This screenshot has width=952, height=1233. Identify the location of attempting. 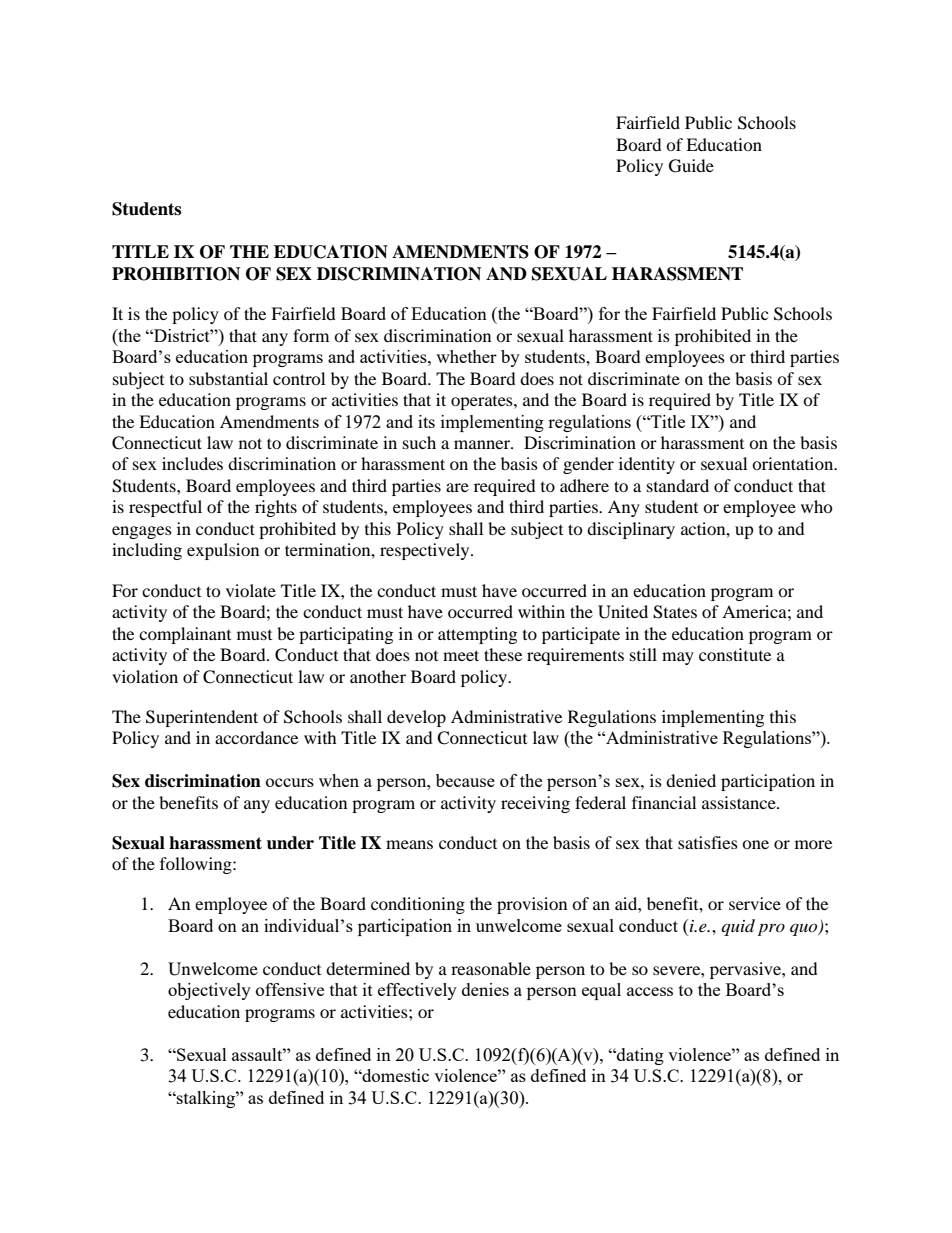
(477, 635).
